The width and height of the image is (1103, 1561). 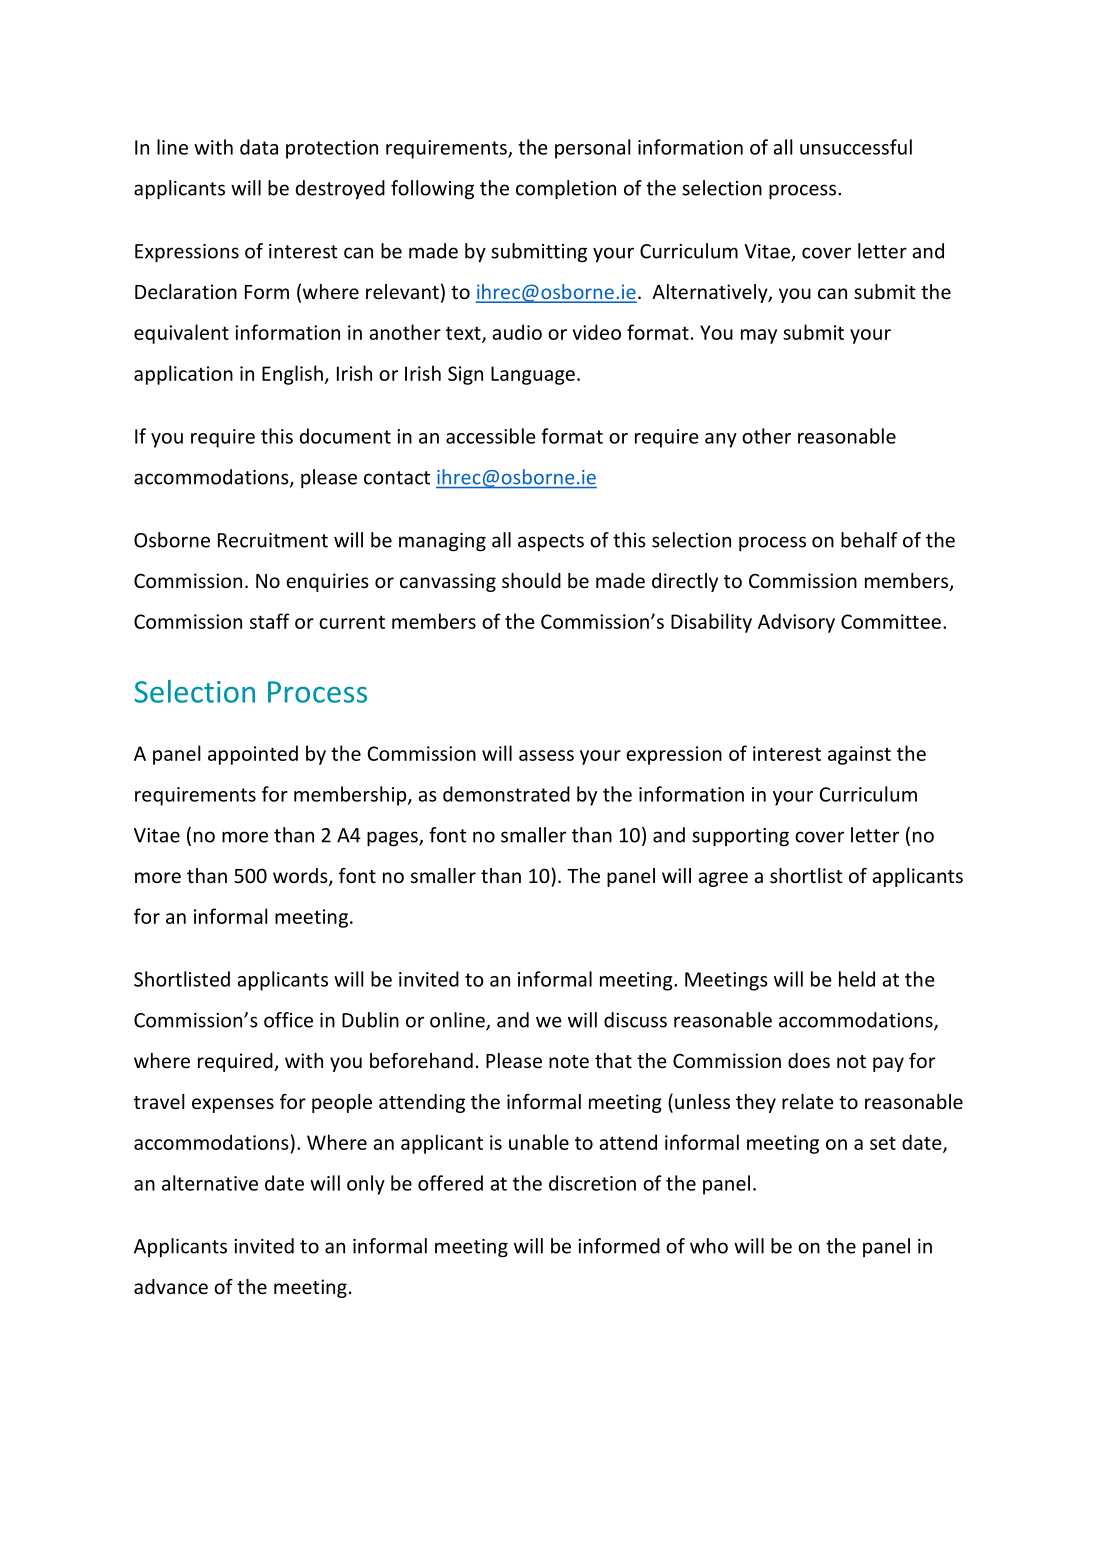 I want to click on agree, so click(x=723, y=879).
